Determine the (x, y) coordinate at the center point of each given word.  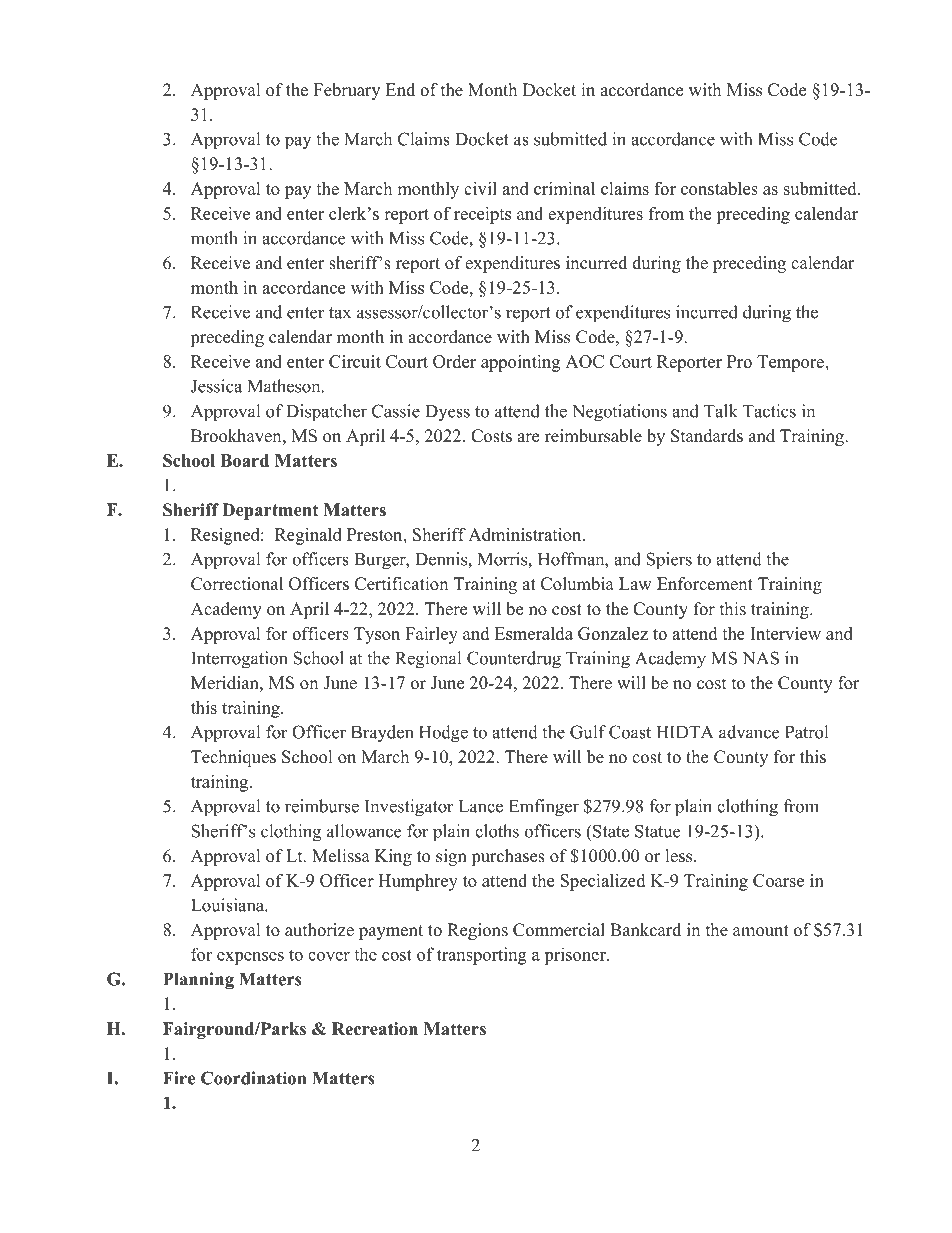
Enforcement (705, 584)
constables (719, 188)
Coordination (253, 1078)
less (680, 856)
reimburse (322, 806)
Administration (526, 534)
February (347, 91)
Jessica (216, 386)
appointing (520, 363)
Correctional (237, 584)
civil (480, 188)
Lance (481, 806)
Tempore (791, 363)
